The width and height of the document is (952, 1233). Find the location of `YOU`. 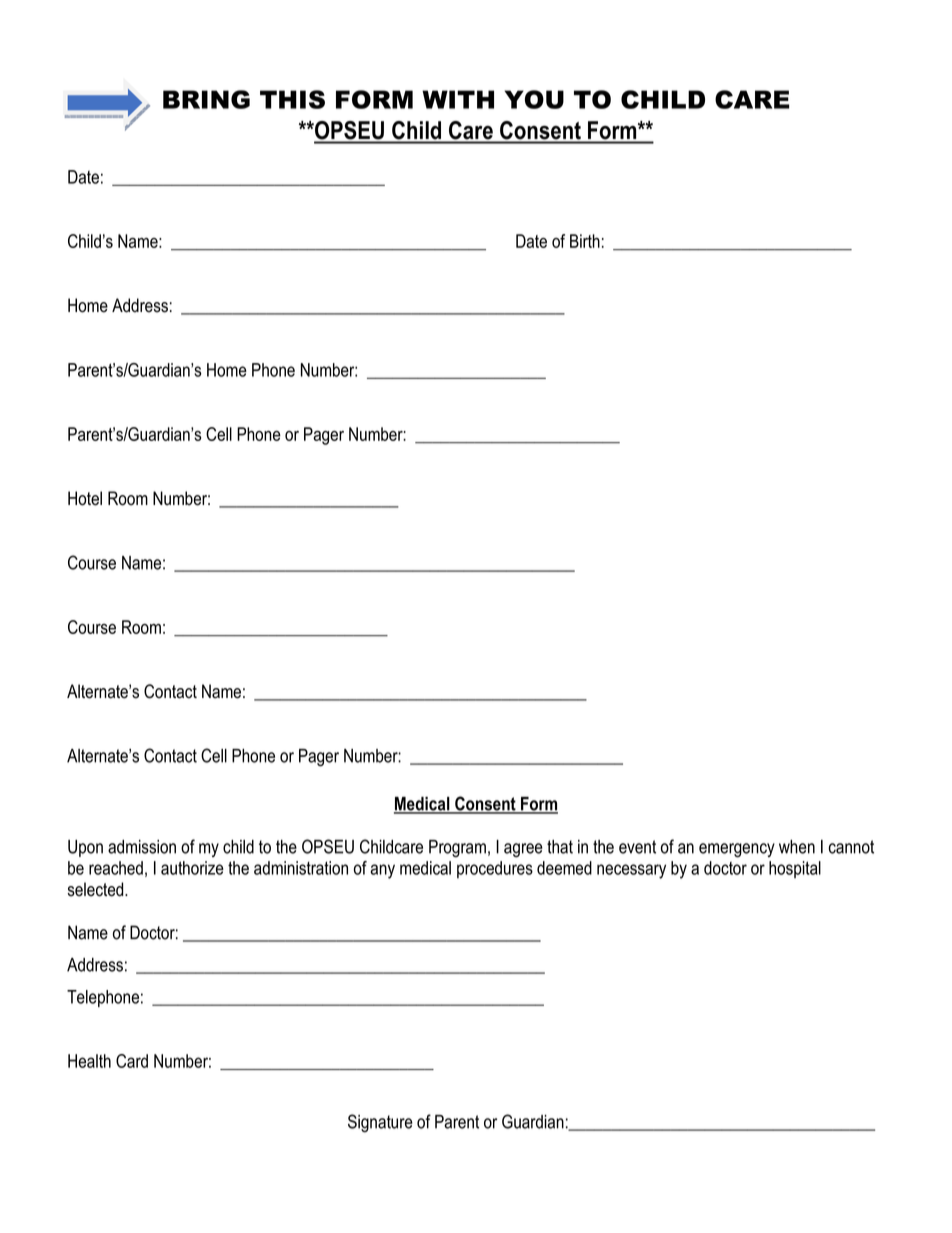

YOU is located at coordinates (534, 99).
